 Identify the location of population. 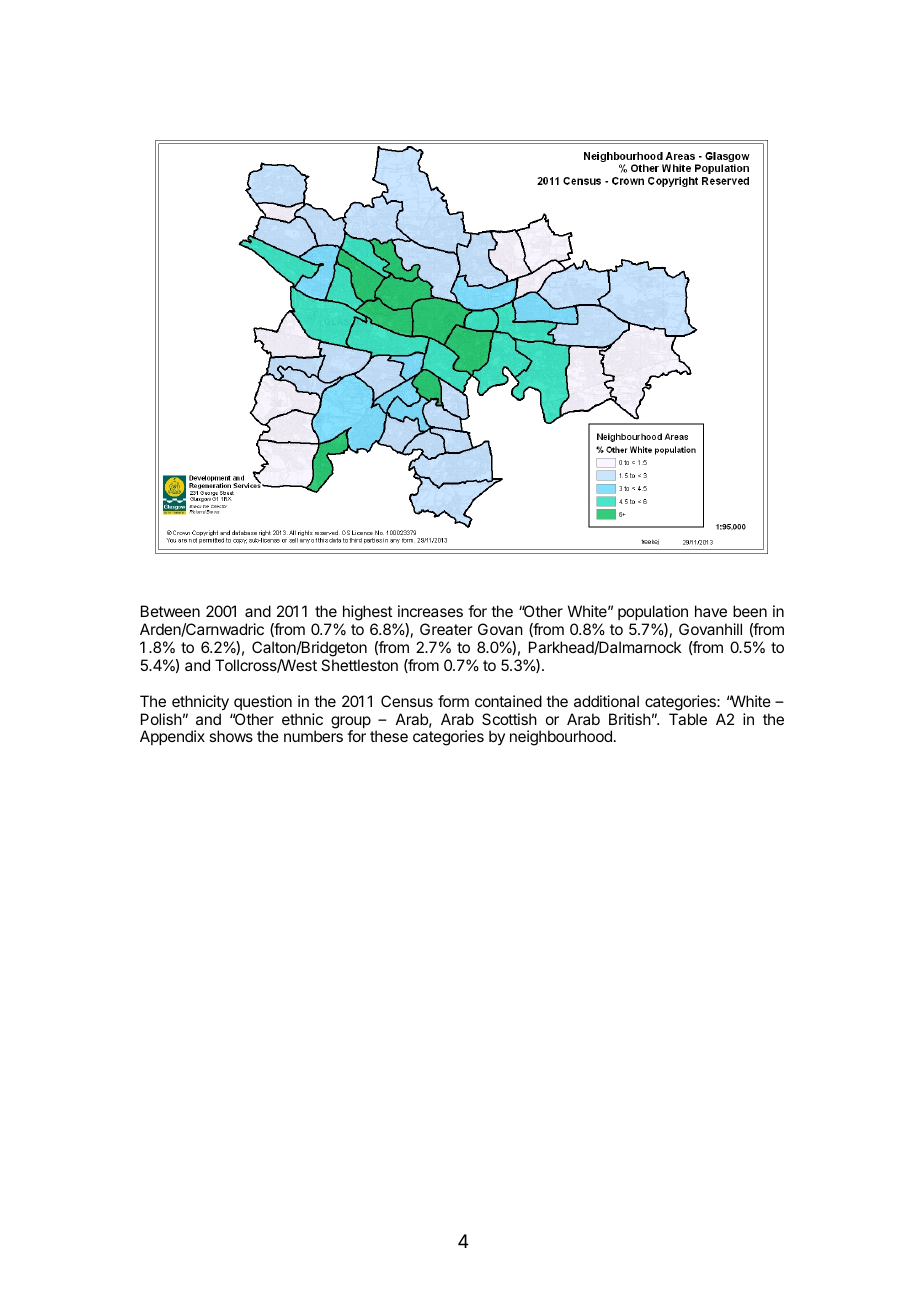
(653, 614).
